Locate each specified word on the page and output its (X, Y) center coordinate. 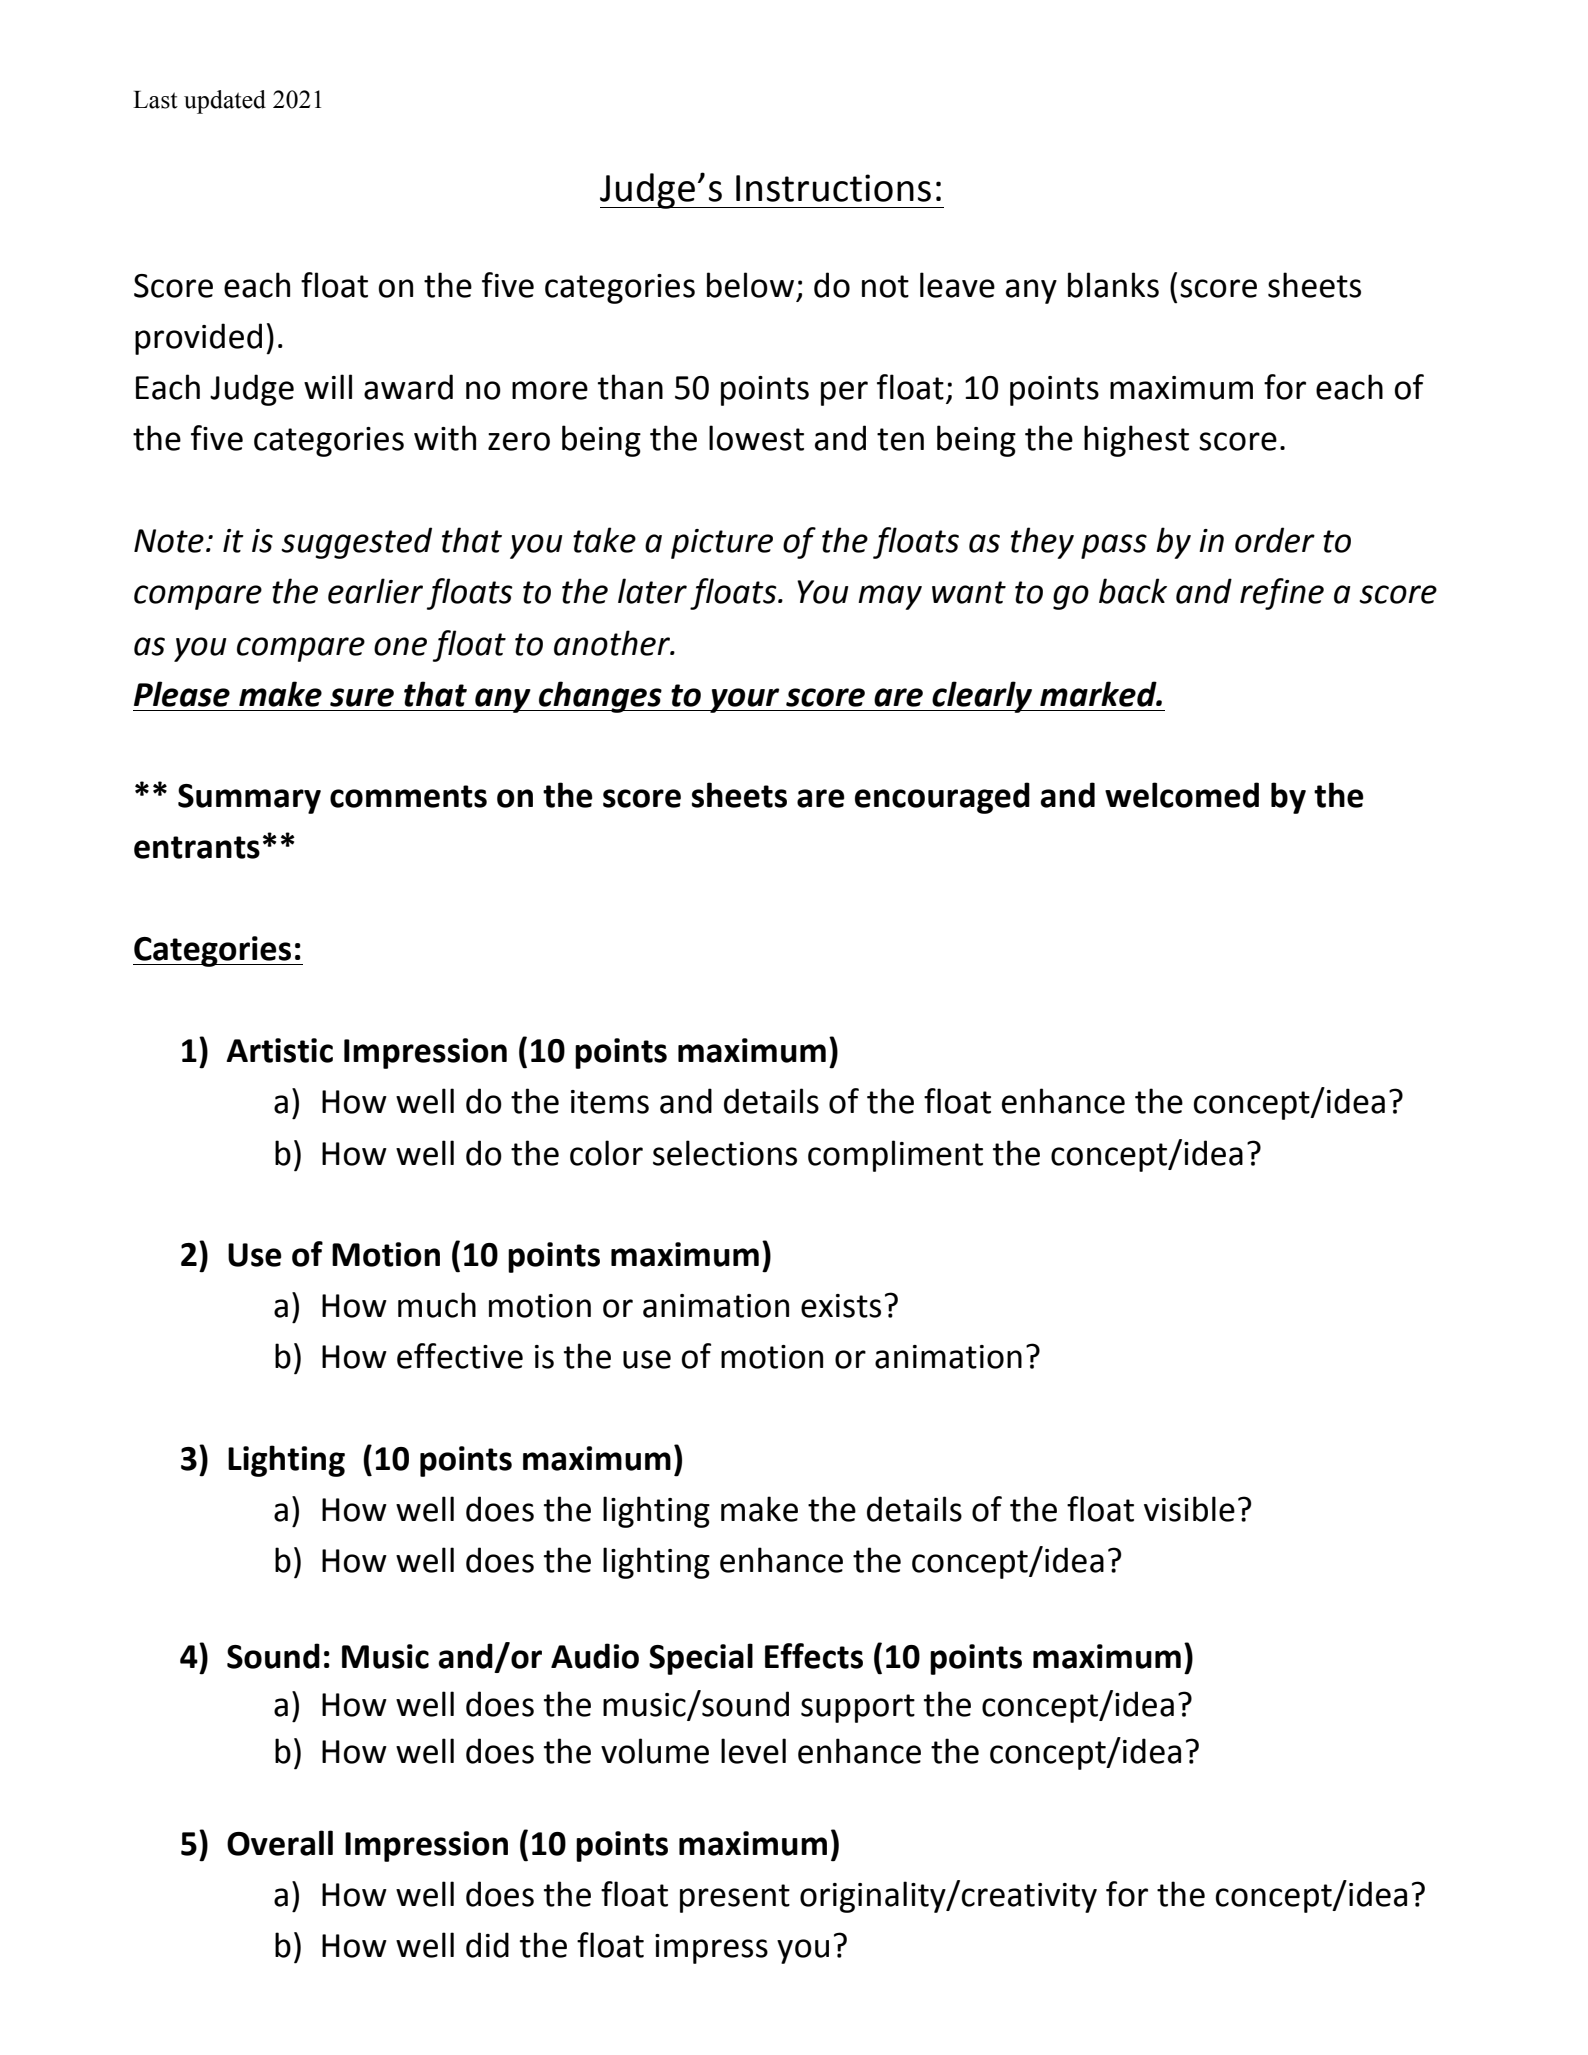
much (437, 1305)
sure (362, 697)
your (745, 700)
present (735, 1898)
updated (225, 102)
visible (1189, 1509)
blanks (1113, 285)
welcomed (1182, 795)
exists (841, 1306)
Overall (280, 1843)
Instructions (833, 188)
